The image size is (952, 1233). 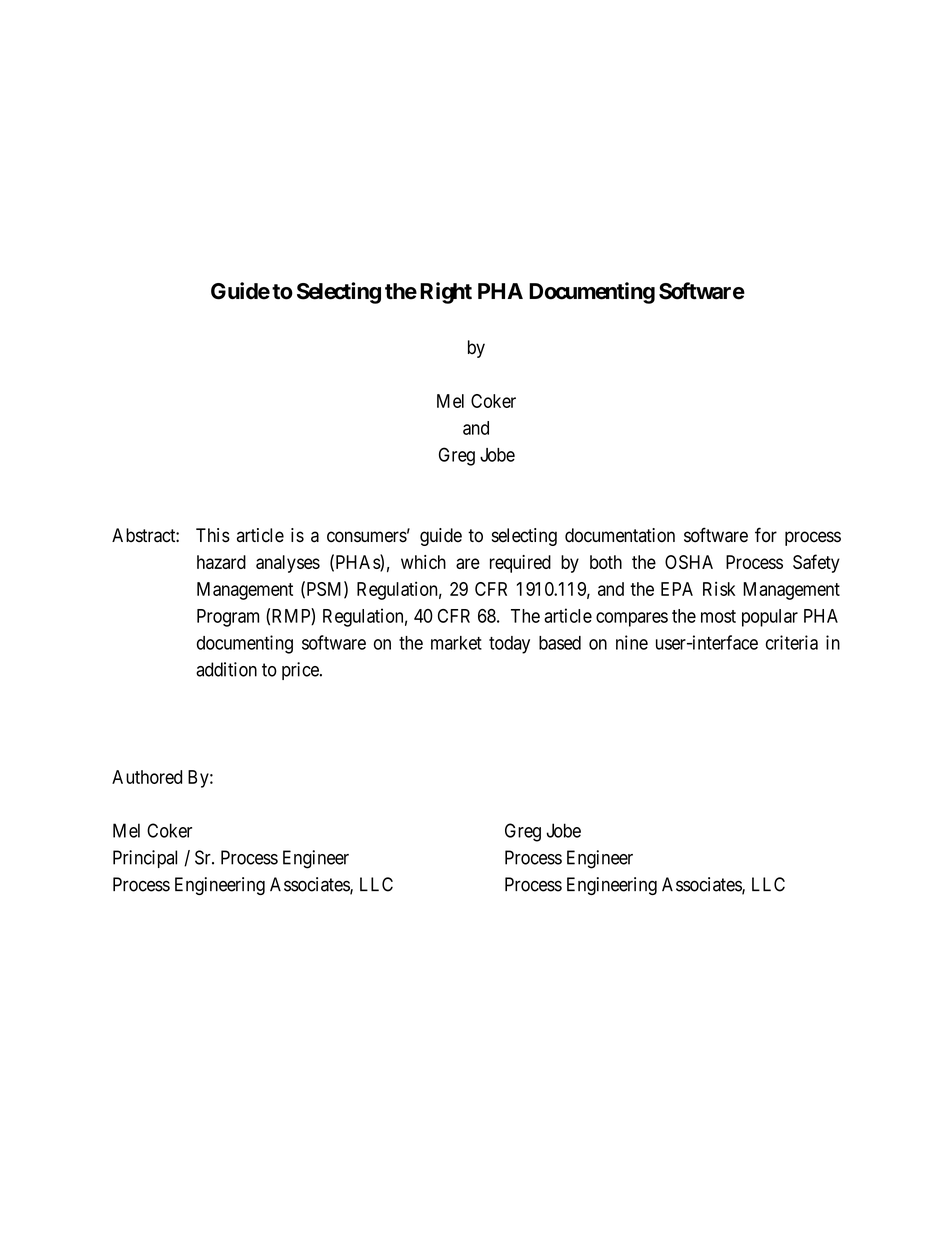 What do you see at coordinates (446, 293) in the screenshot?
I see `Right` at bounding box center [446, 293].
